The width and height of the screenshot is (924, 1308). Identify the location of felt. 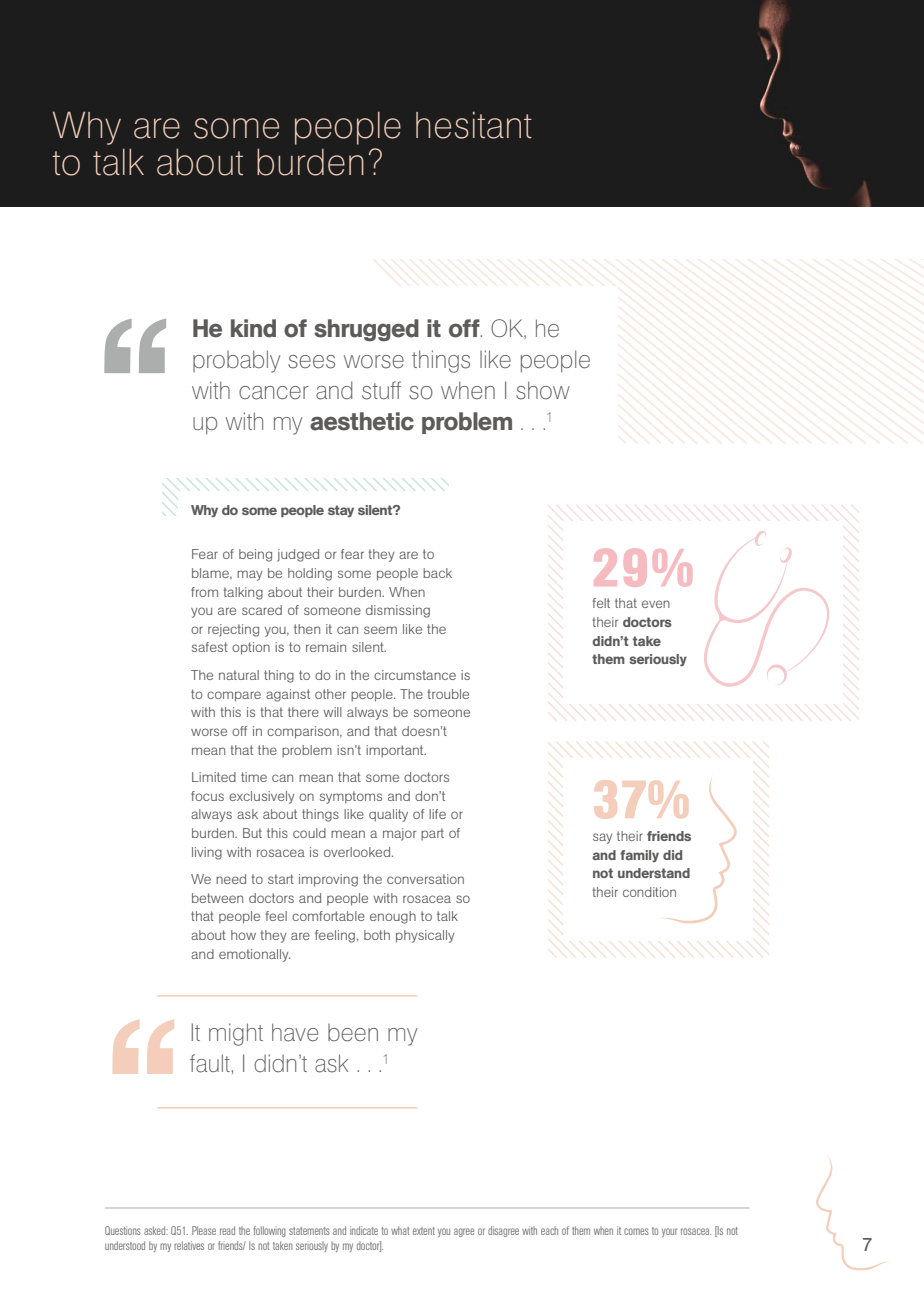
(601, 603).
